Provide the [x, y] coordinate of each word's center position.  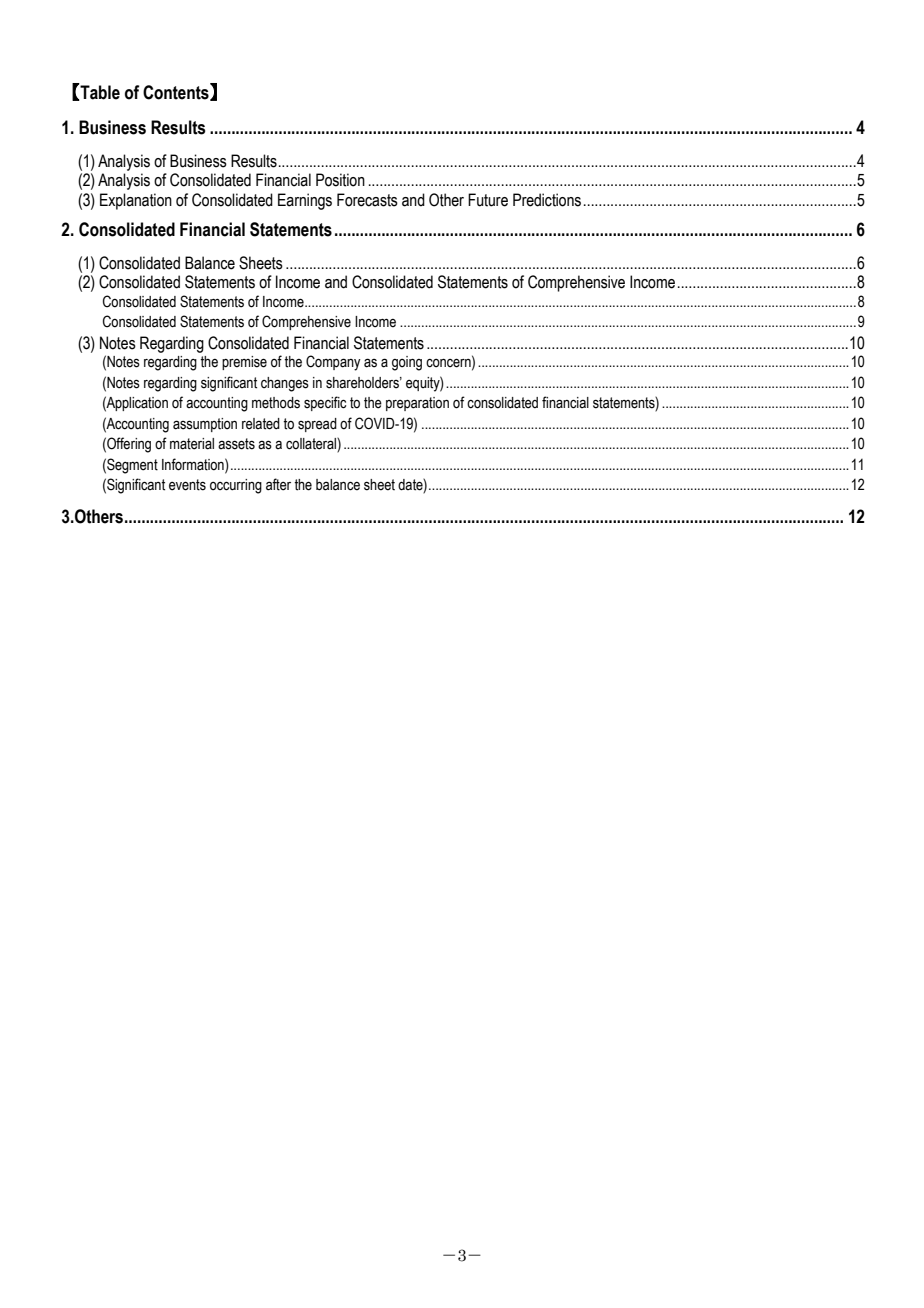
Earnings [305, 201]
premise [244, 363]
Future [488, 200]
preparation [417, 404]
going [407, 363]
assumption [205, 425]
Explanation [136, 201]
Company [333, 363]
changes [285, 384]
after [278, 484]
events [187, 485]
